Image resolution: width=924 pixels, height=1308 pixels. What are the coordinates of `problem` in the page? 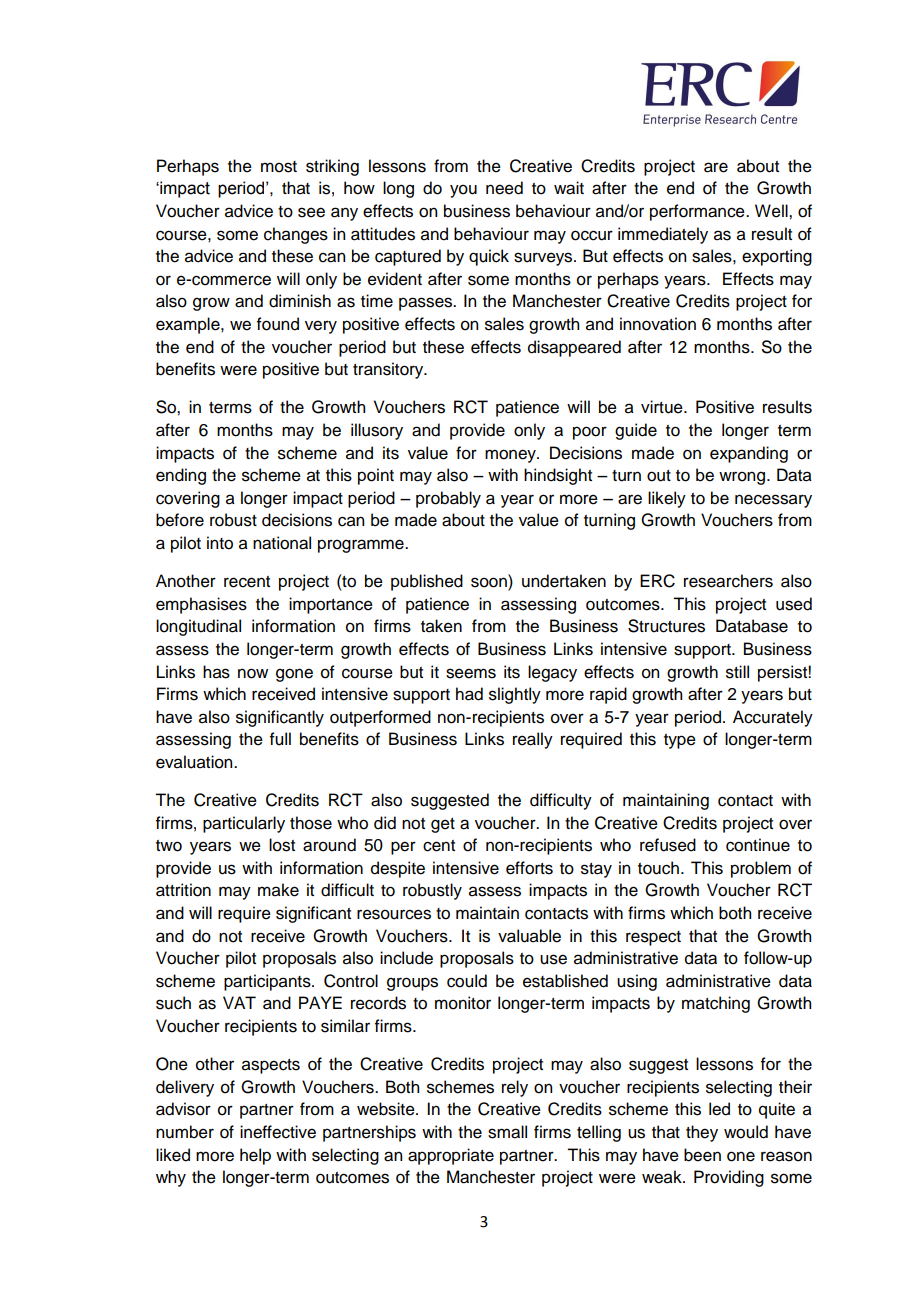 It's located at (761, 869).
